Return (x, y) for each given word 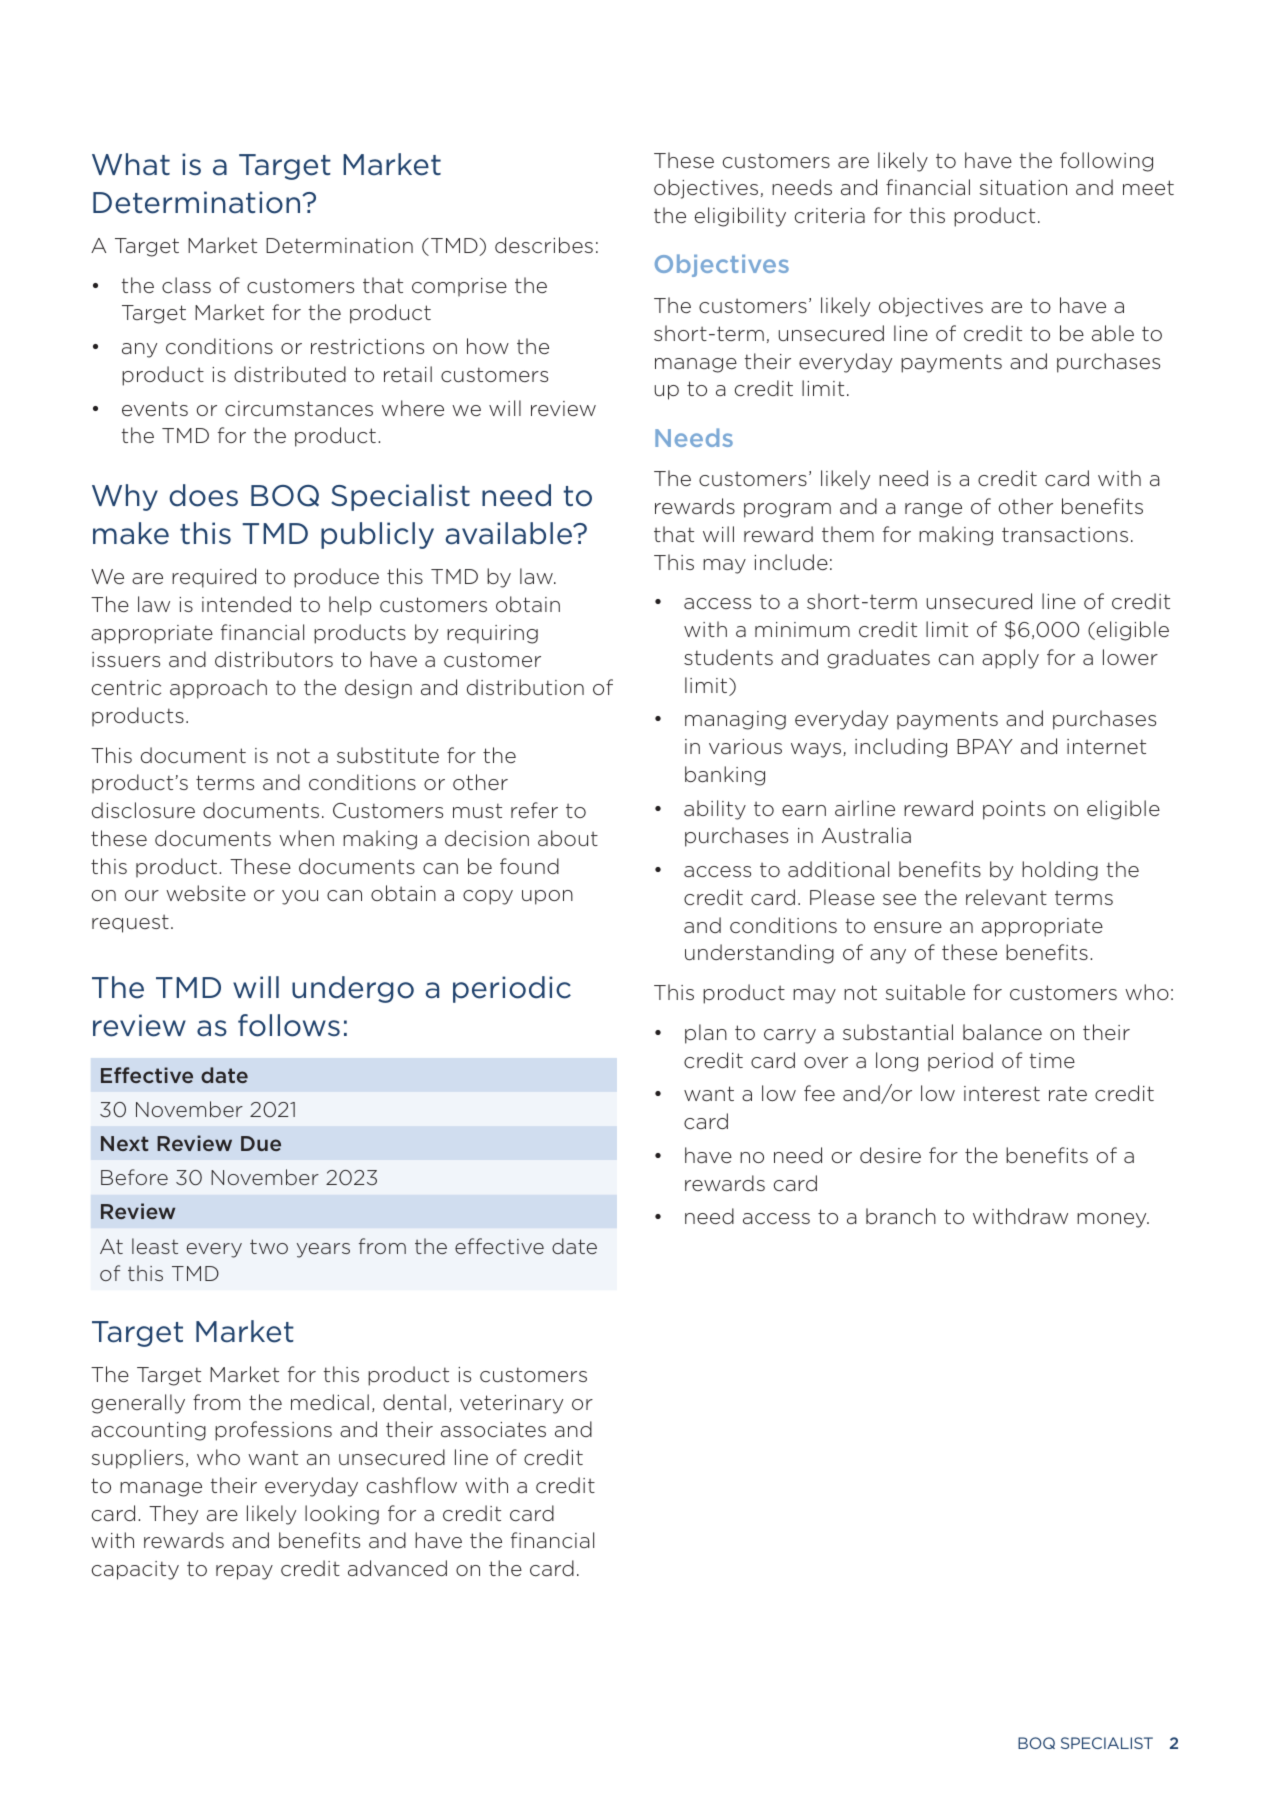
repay (244, 1572)
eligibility (740, 217)
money (1113, 1220)
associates (493, 1429)
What (131, 164)
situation (1023, 187)
